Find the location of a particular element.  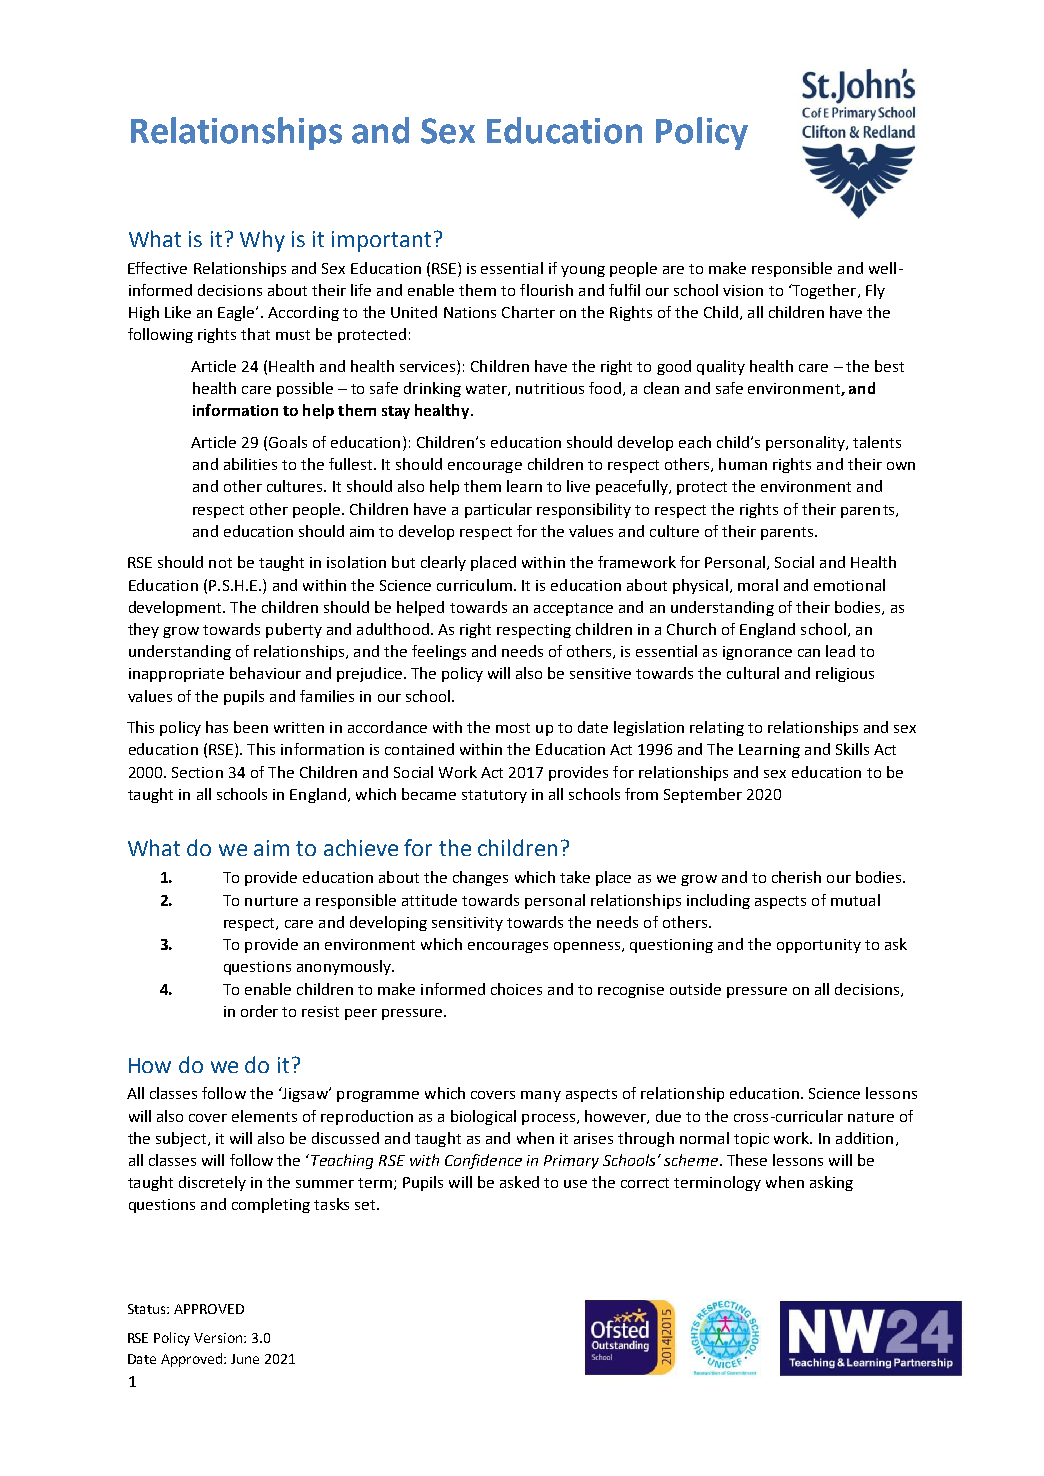

Together is located at coordinates (824, 291).
